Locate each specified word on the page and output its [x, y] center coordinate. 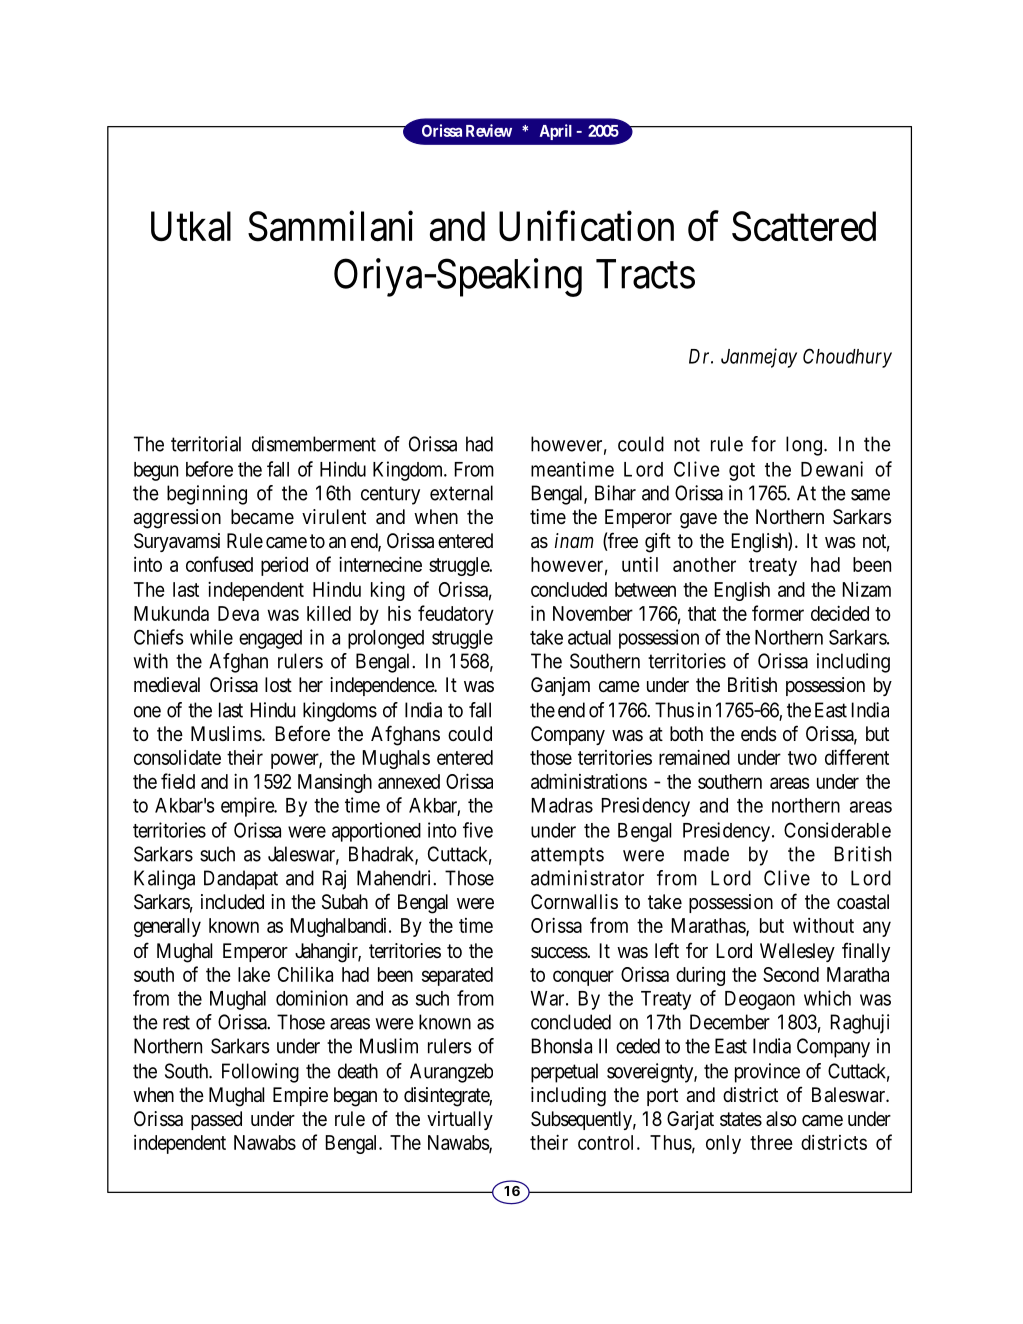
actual [589, 637]
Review [489, 130]
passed [216, 1120]
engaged [270, 639]
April [556, 132]
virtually [460, 1120]
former [778, 613]
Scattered [804, 226]
